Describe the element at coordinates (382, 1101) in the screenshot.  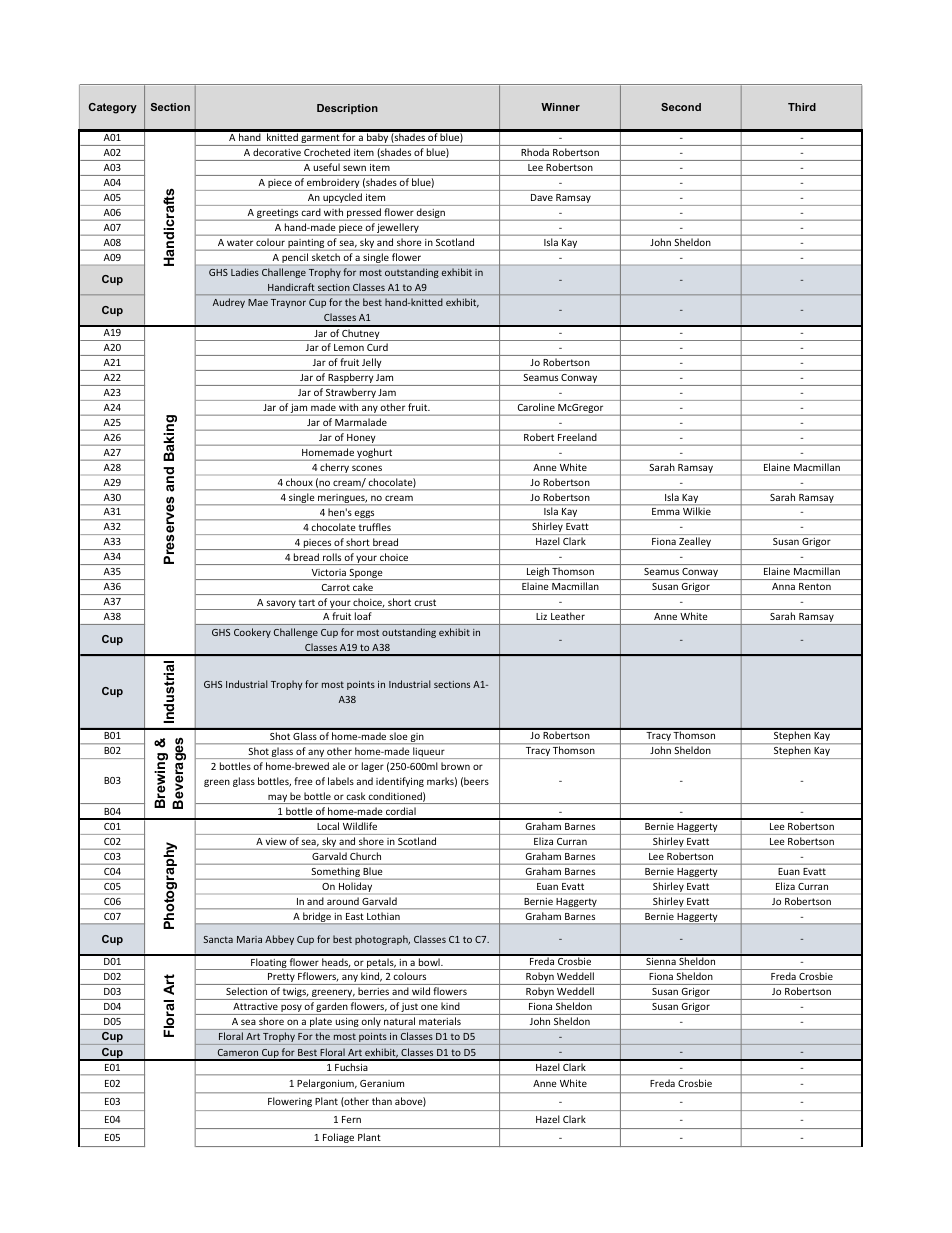
I see `than` at that location.
